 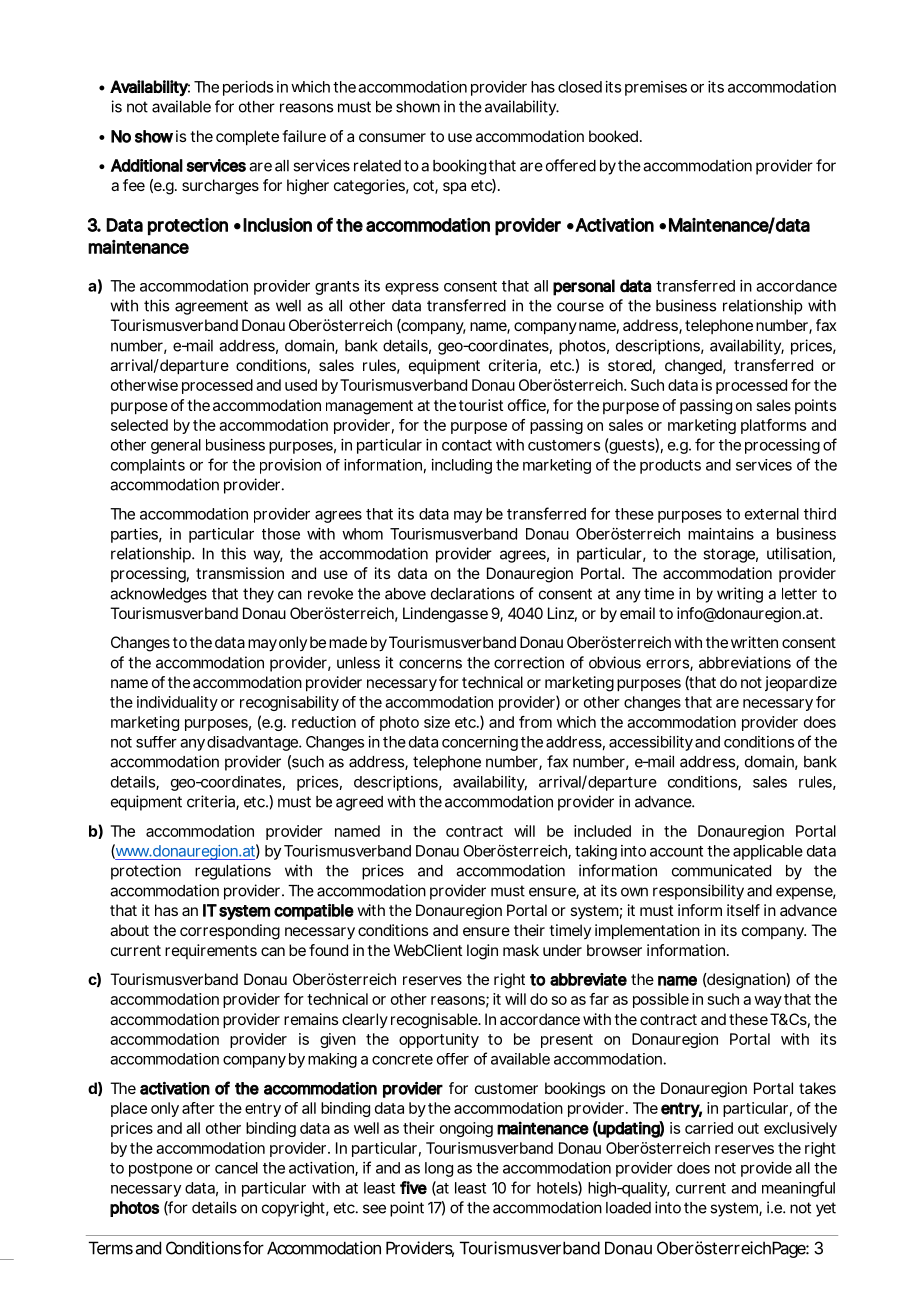 What do you see at coordinates (240, 573) in the screenshot?
I see `transmission` at bounding box center [240, 573].
